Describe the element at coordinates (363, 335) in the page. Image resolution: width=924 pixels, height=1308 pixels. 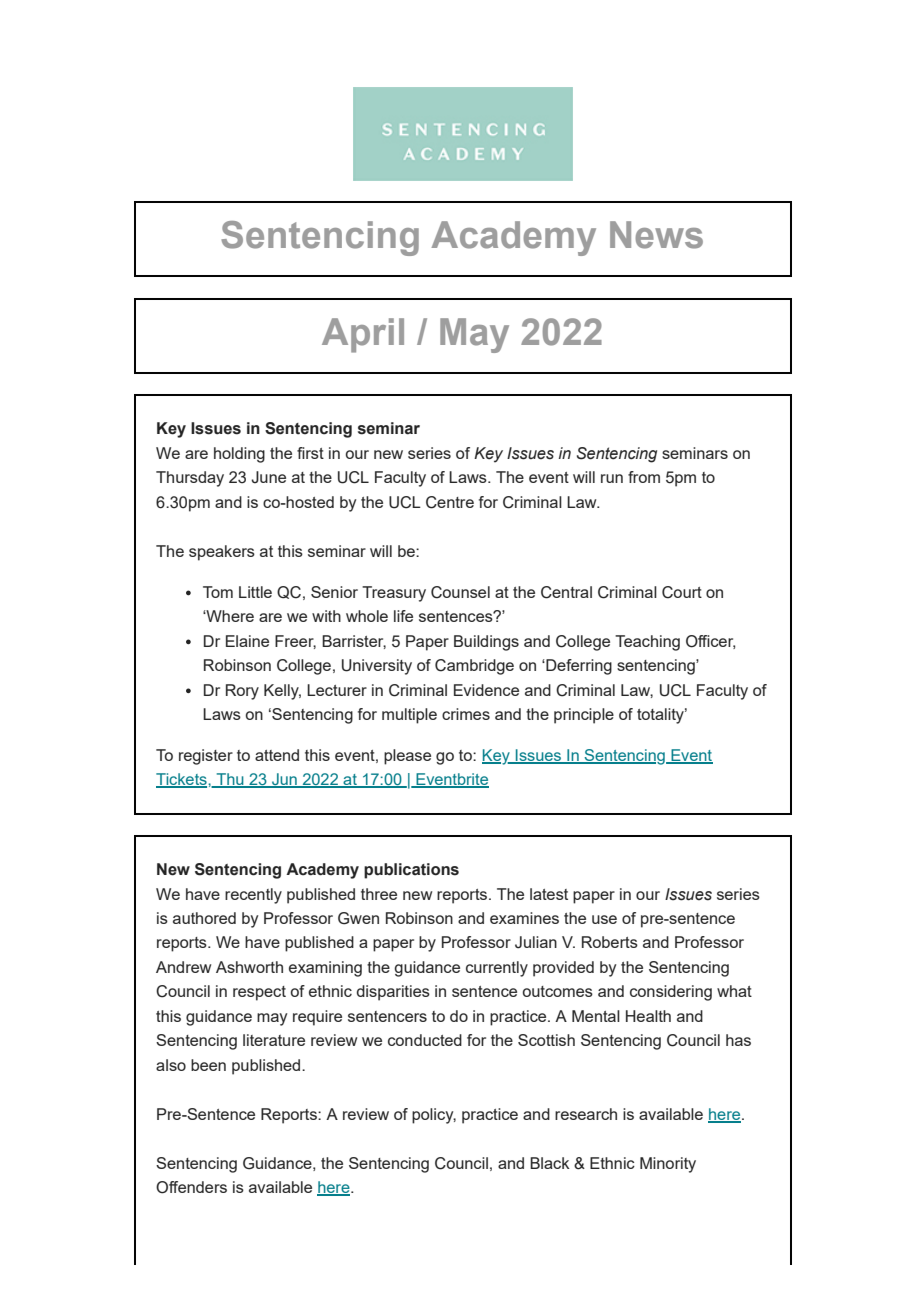
I see `April` at that location.
